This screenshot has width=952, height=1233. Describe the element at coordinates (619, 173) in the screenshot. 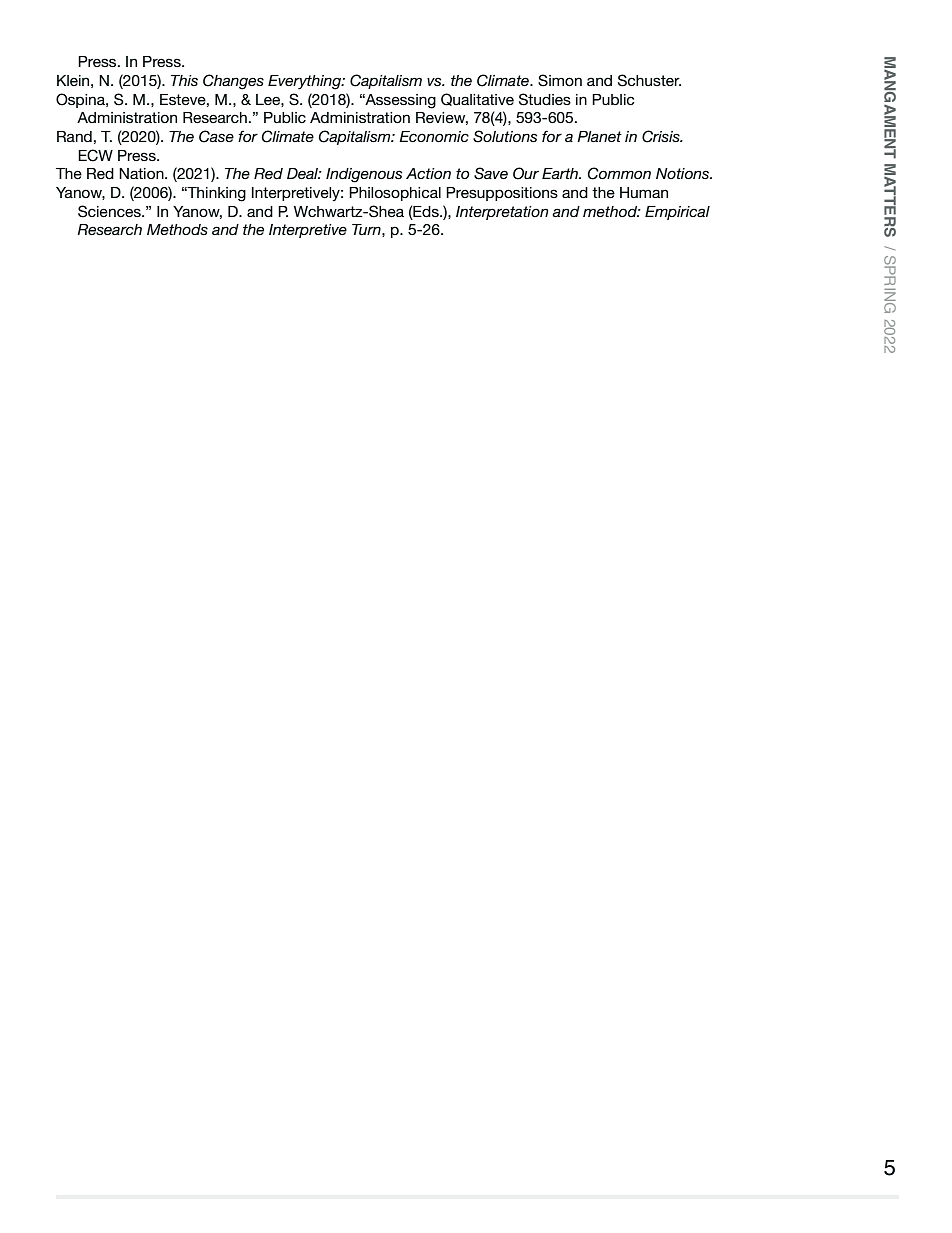

I see `Common` at that location.
